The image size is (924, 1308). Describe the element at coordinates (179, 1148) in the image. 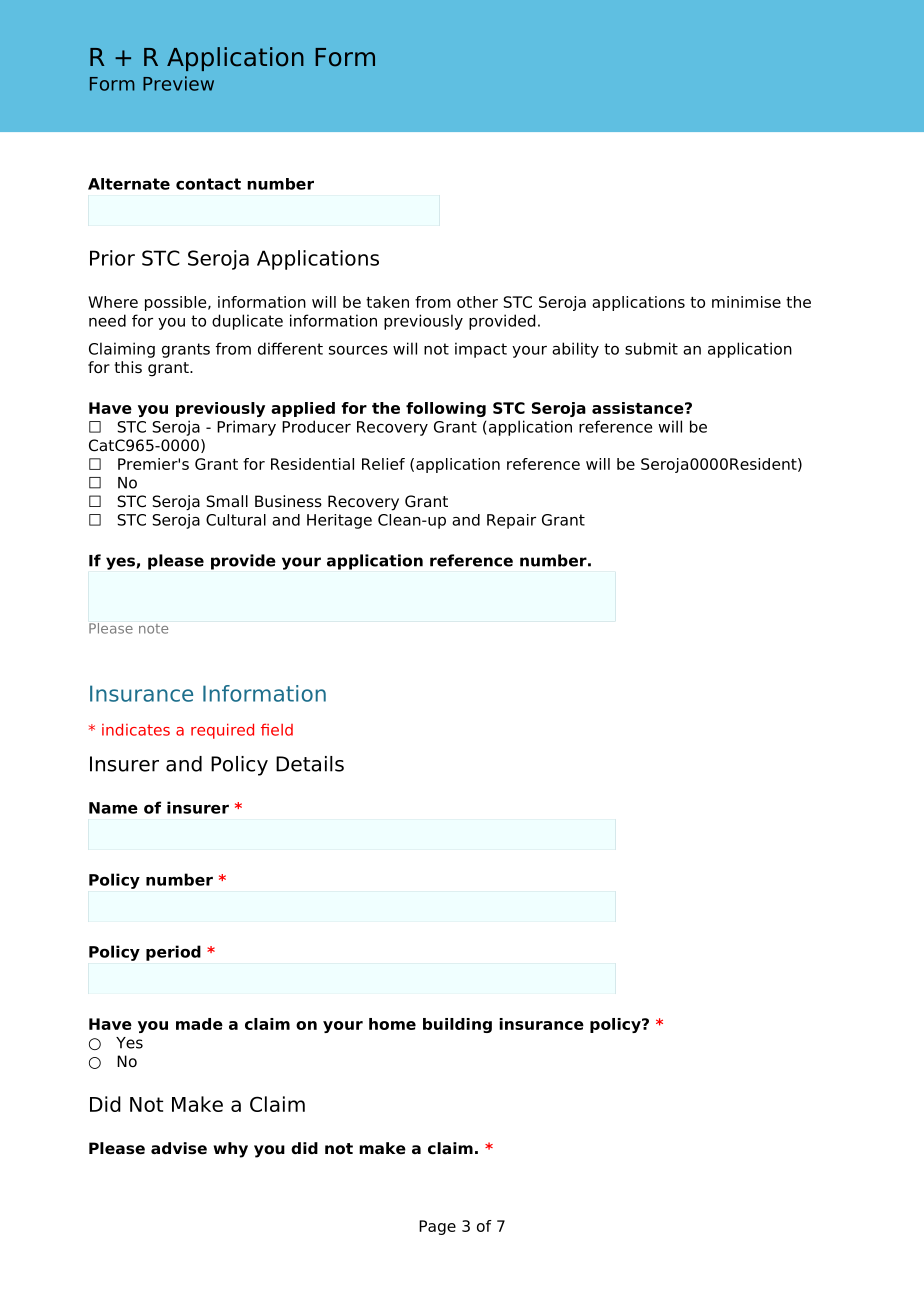

I see `advise` at that location.
